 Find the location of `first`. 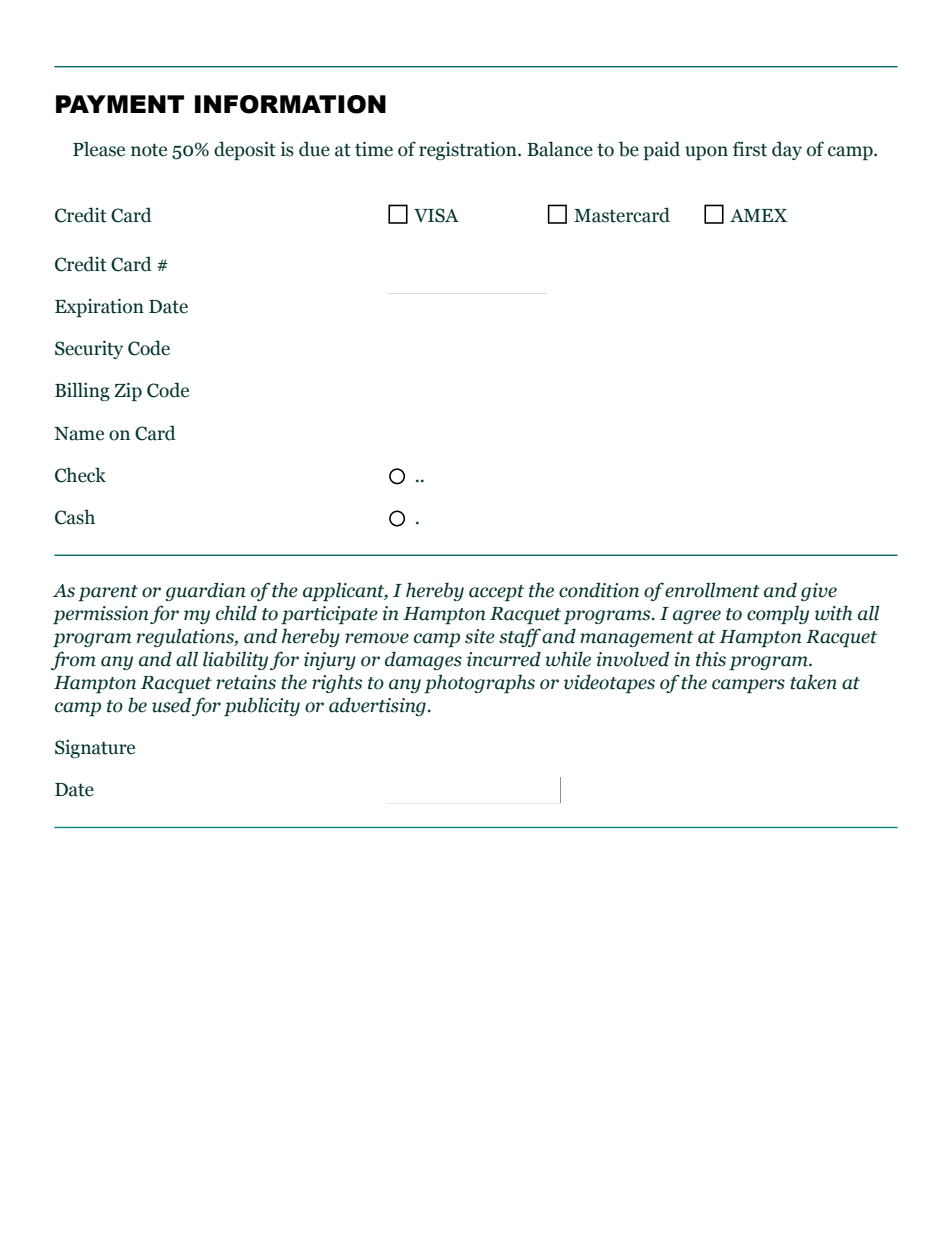

first is located at coordinates (750, 149).
